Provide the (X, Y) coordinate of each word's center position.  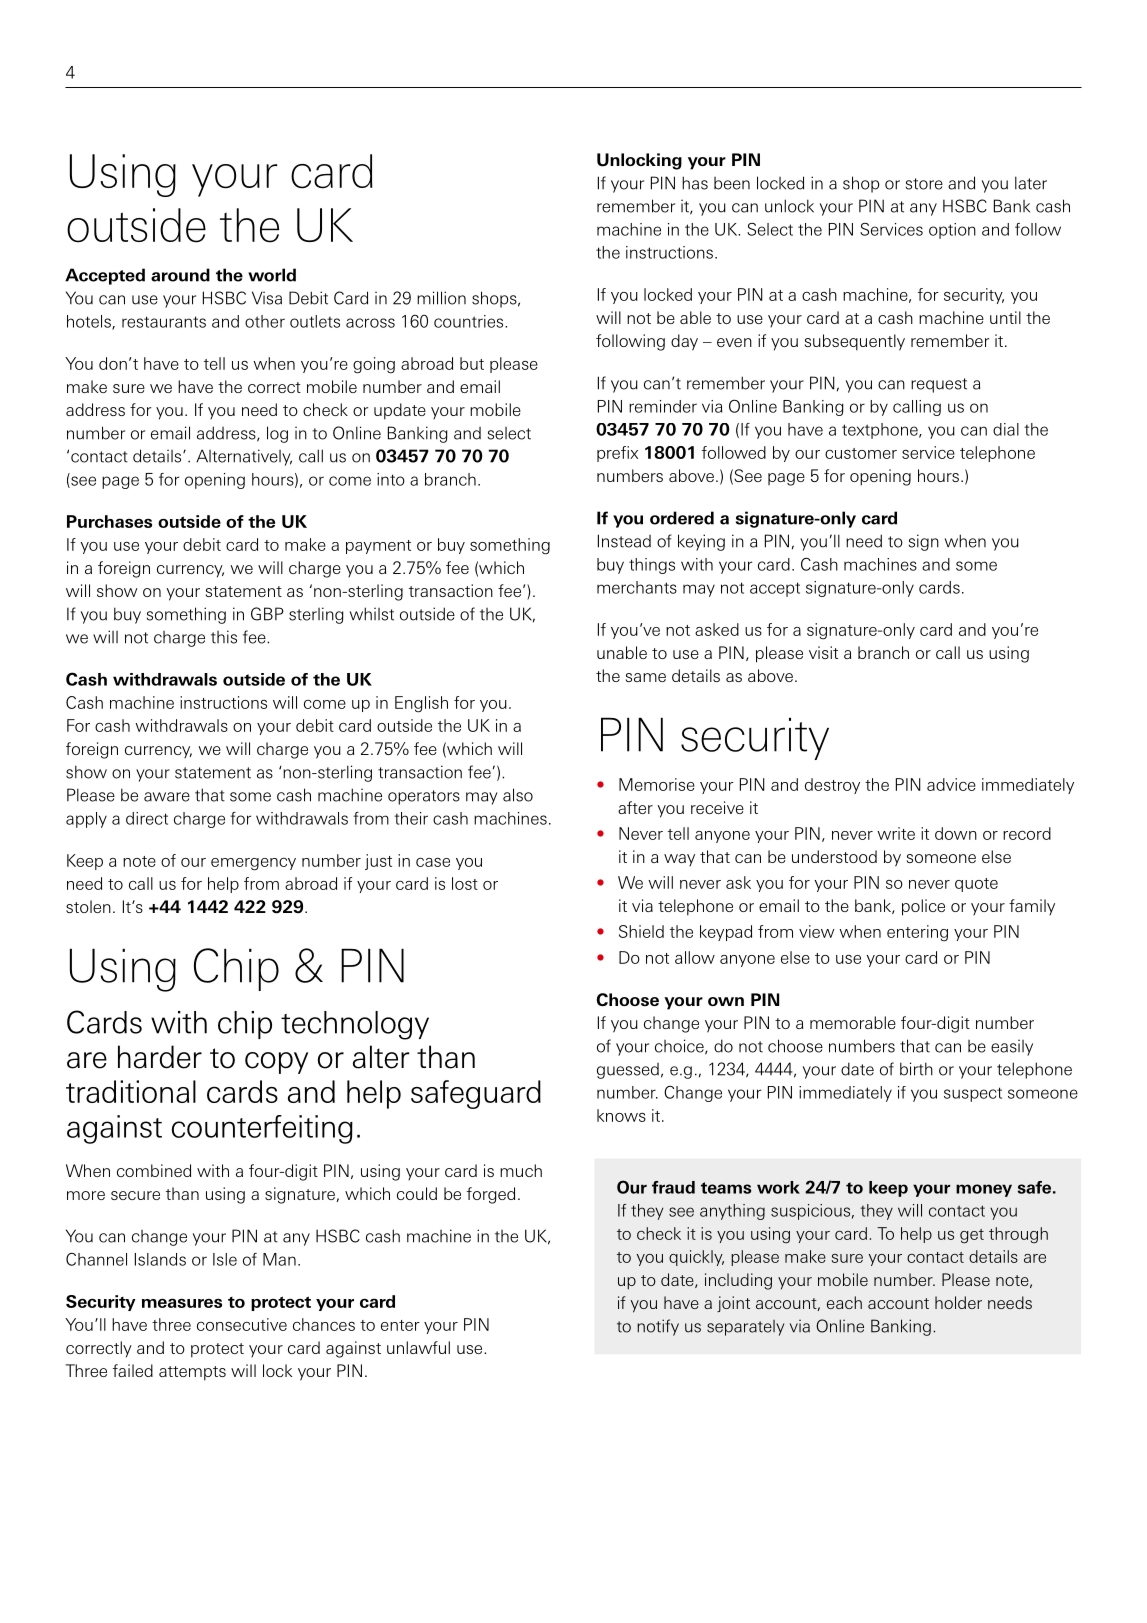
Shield (641, 931)
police (923, 907)
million (441, 298)
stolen (88, 906)
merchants (637, 587)
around (180, 275)
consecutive (242, 1324)
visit (823, 652)
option (952, 231)
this (224, 637)
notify (658, 1327)
